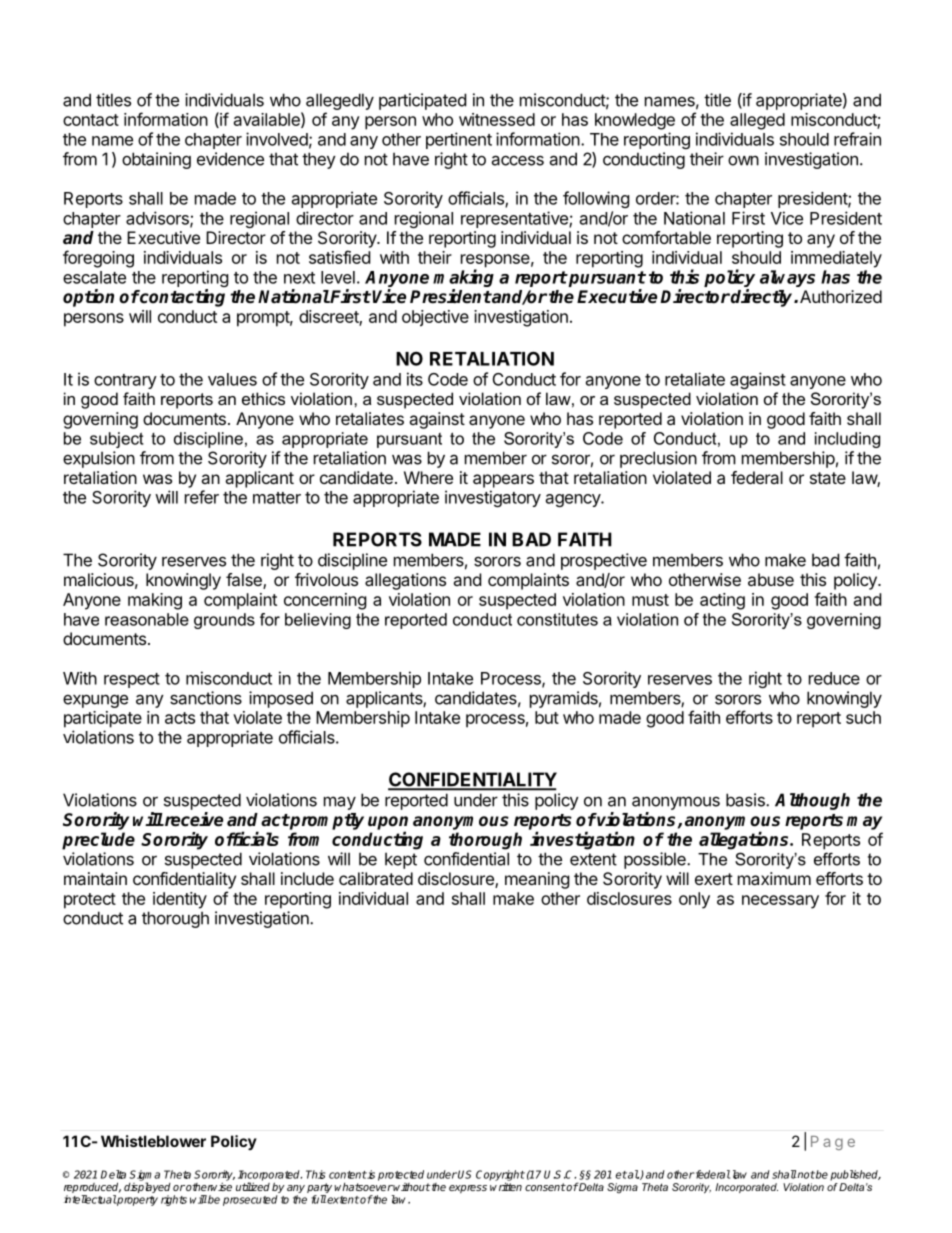 This screenshot has width=952, height=1233. Describe the element at coordinates (743, 161) in the screenshot. I see `own` at that location.
